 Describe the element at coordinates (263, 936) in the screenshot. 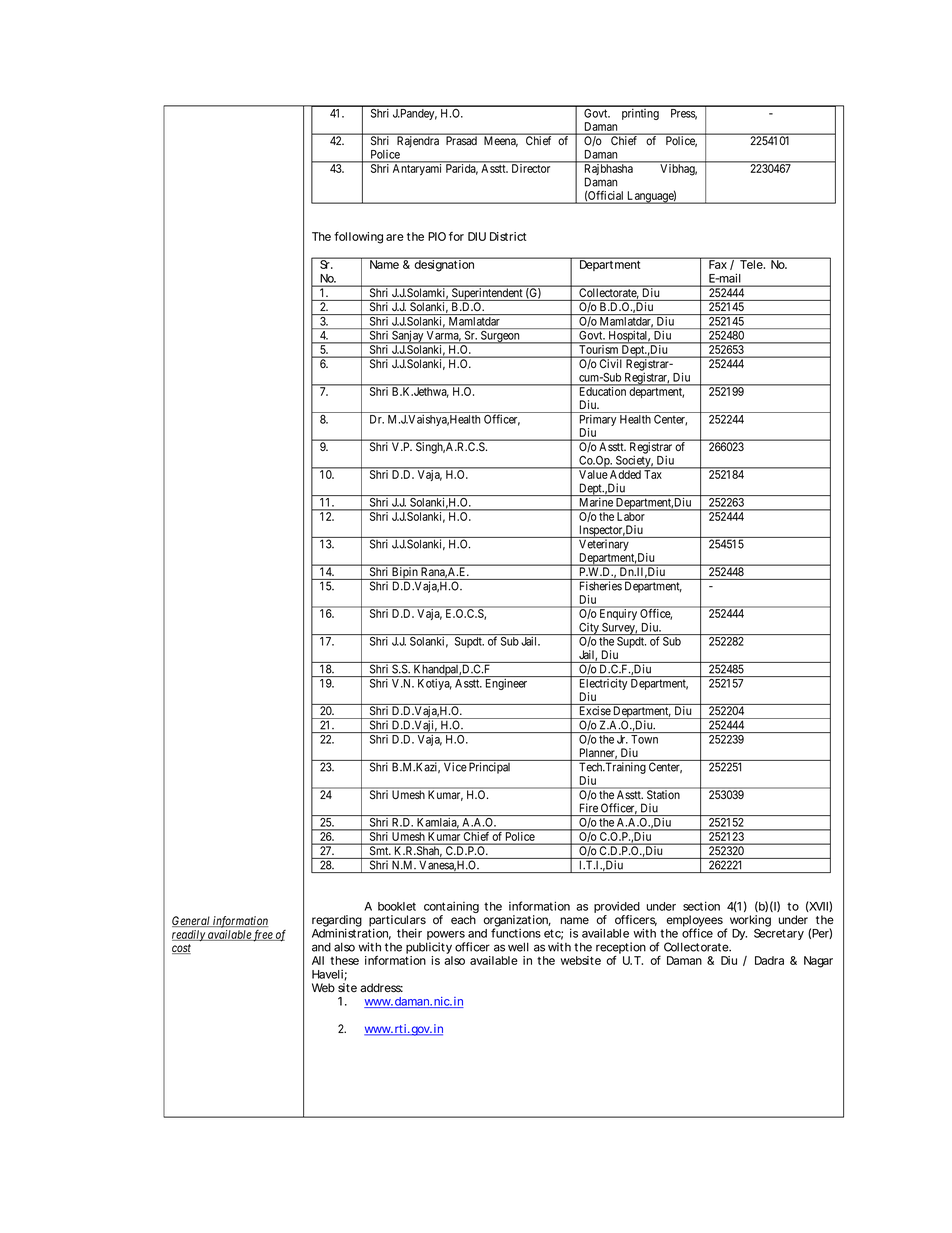

I see `free` at that location.
